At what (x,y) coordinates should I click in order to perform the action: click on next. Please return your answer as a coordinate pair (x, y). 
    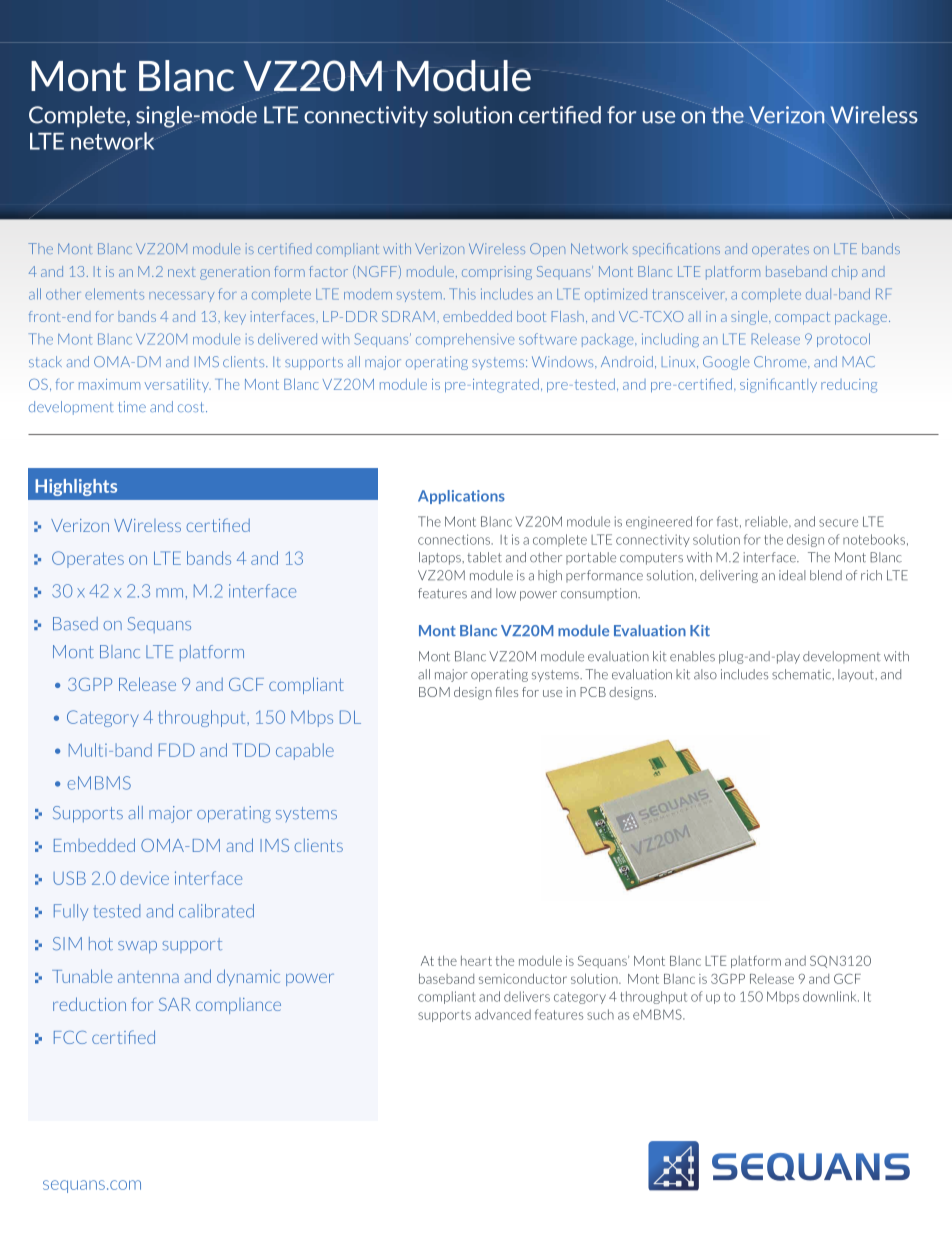
    Looking at the image, I should click on (182, 272).
